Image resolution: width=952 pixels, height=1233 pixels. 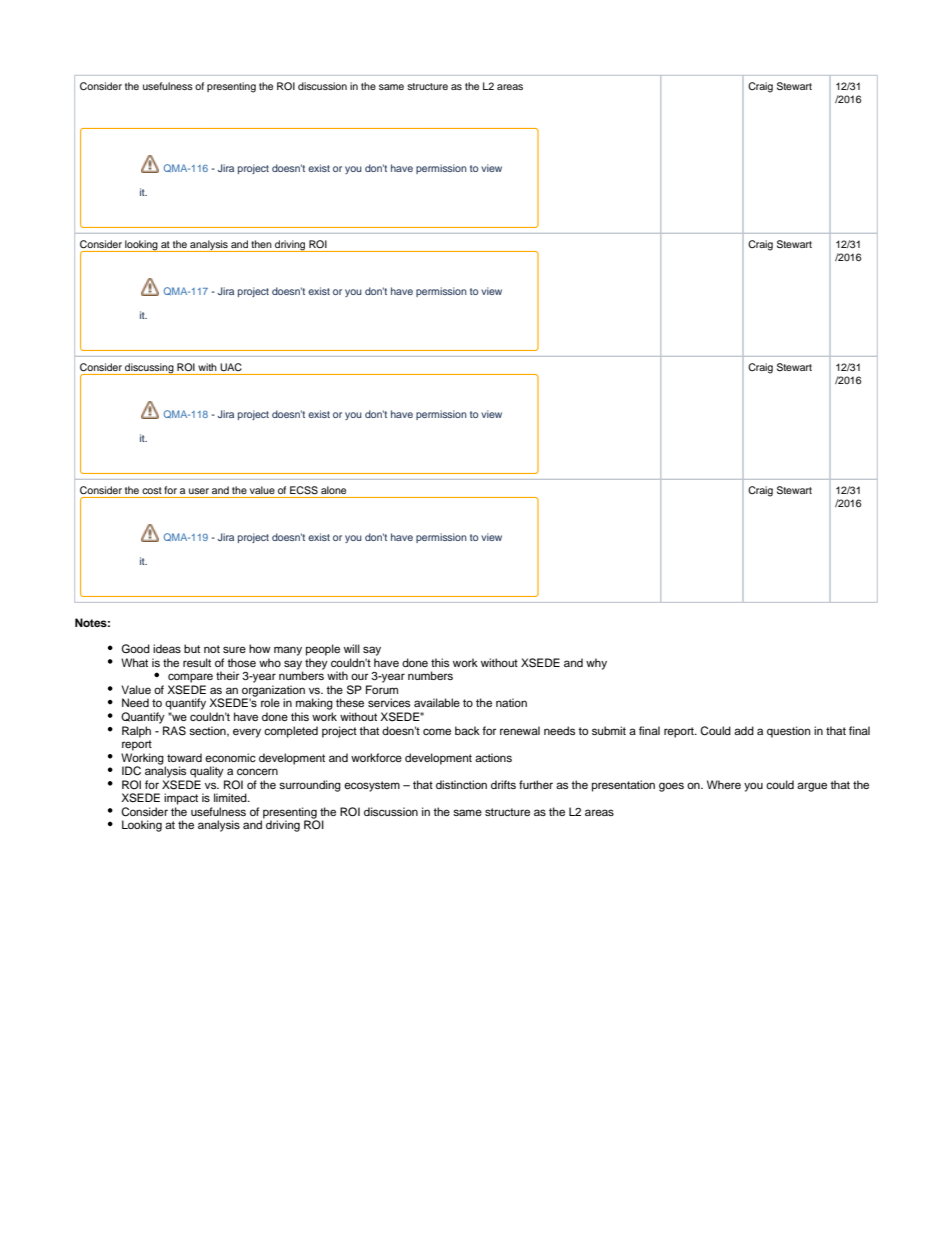 I want to click on discussing, so click(x=149, y=369).
